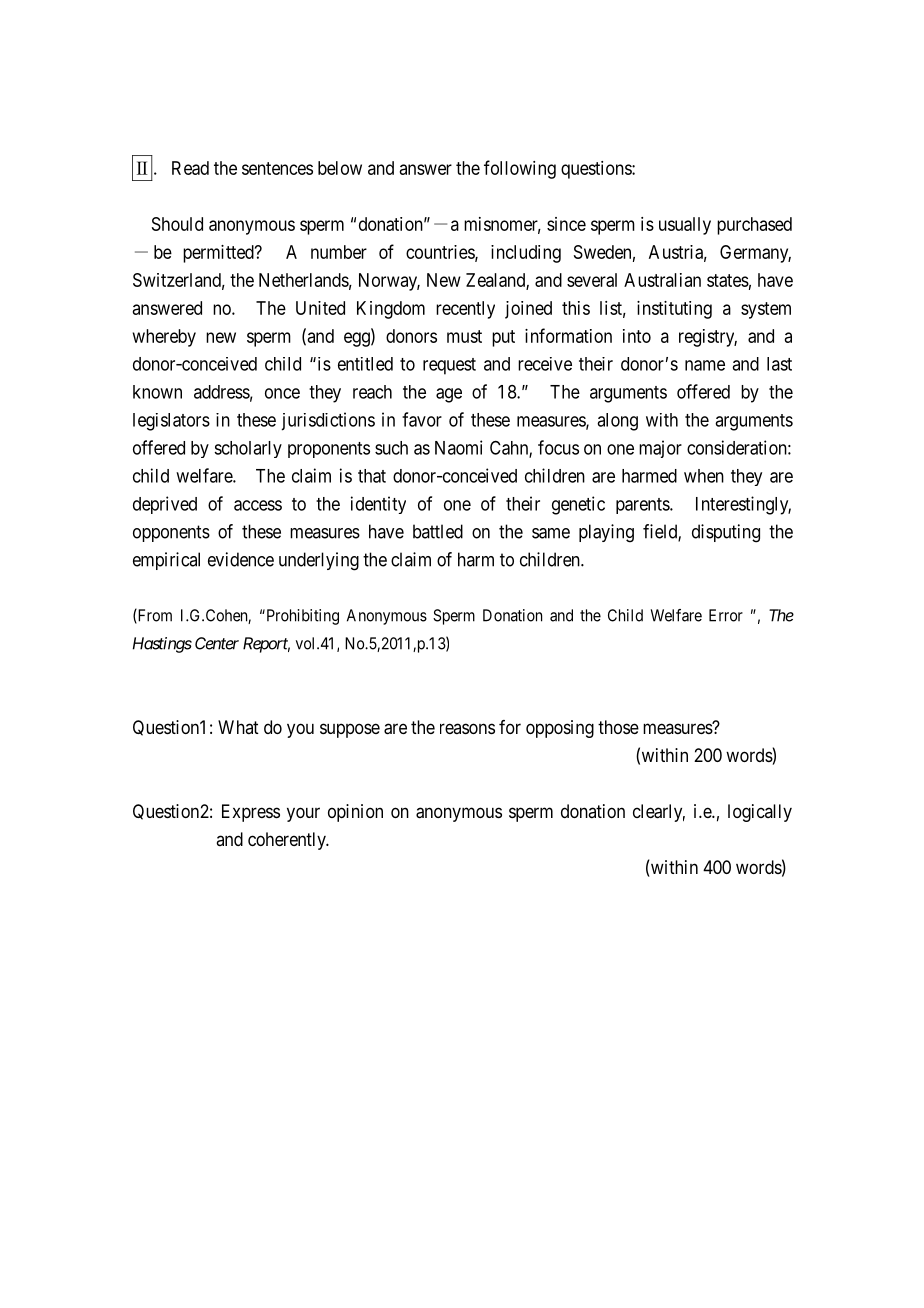 This screenshot has height=1308, width=924. What do you see at coordinates (659, 813) in the screenshot?
I see `clearly` at bounding box center [659, 813].
